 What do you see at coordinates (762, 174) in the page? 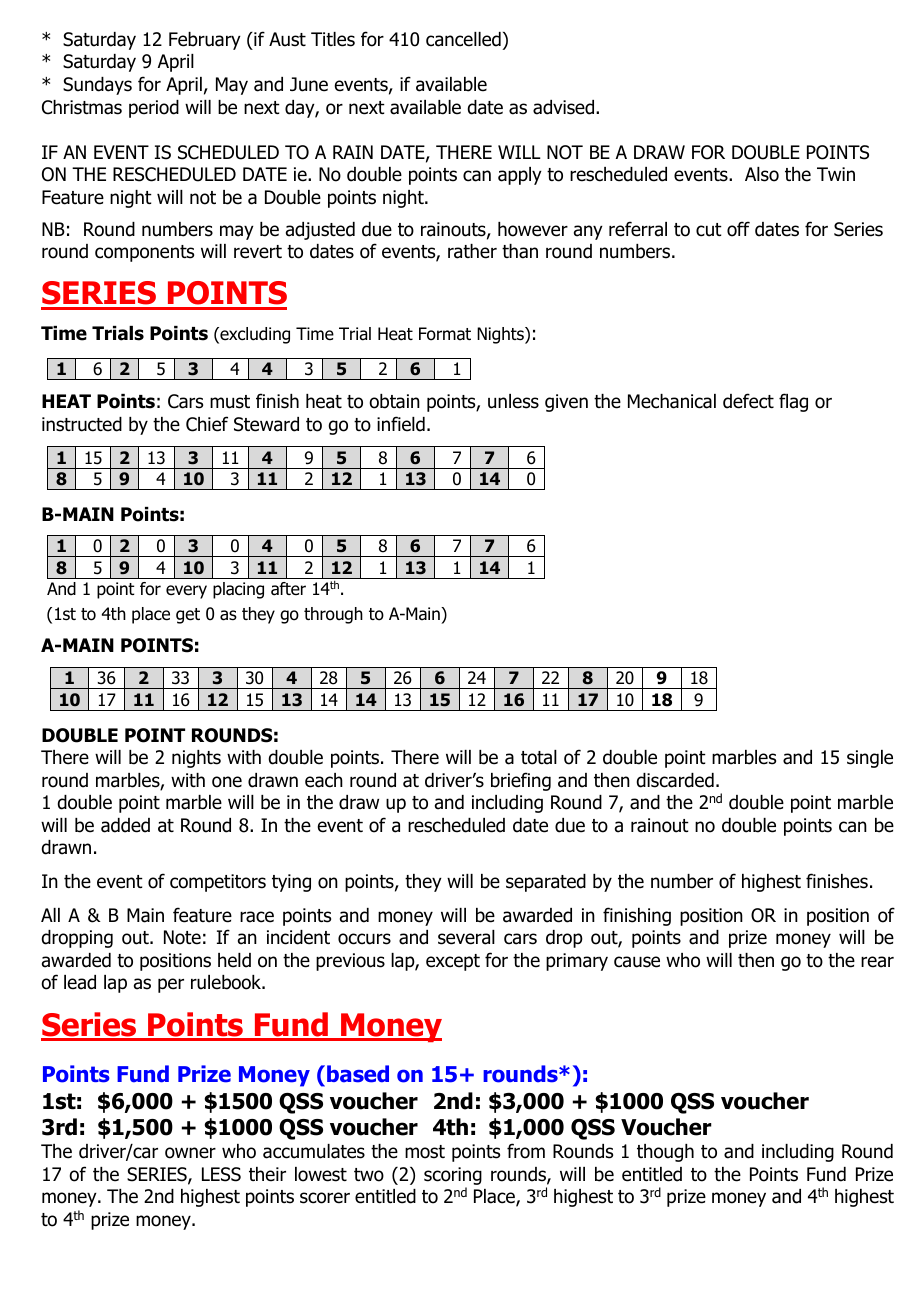
I see `Also` at bounding box center [762, 174].
